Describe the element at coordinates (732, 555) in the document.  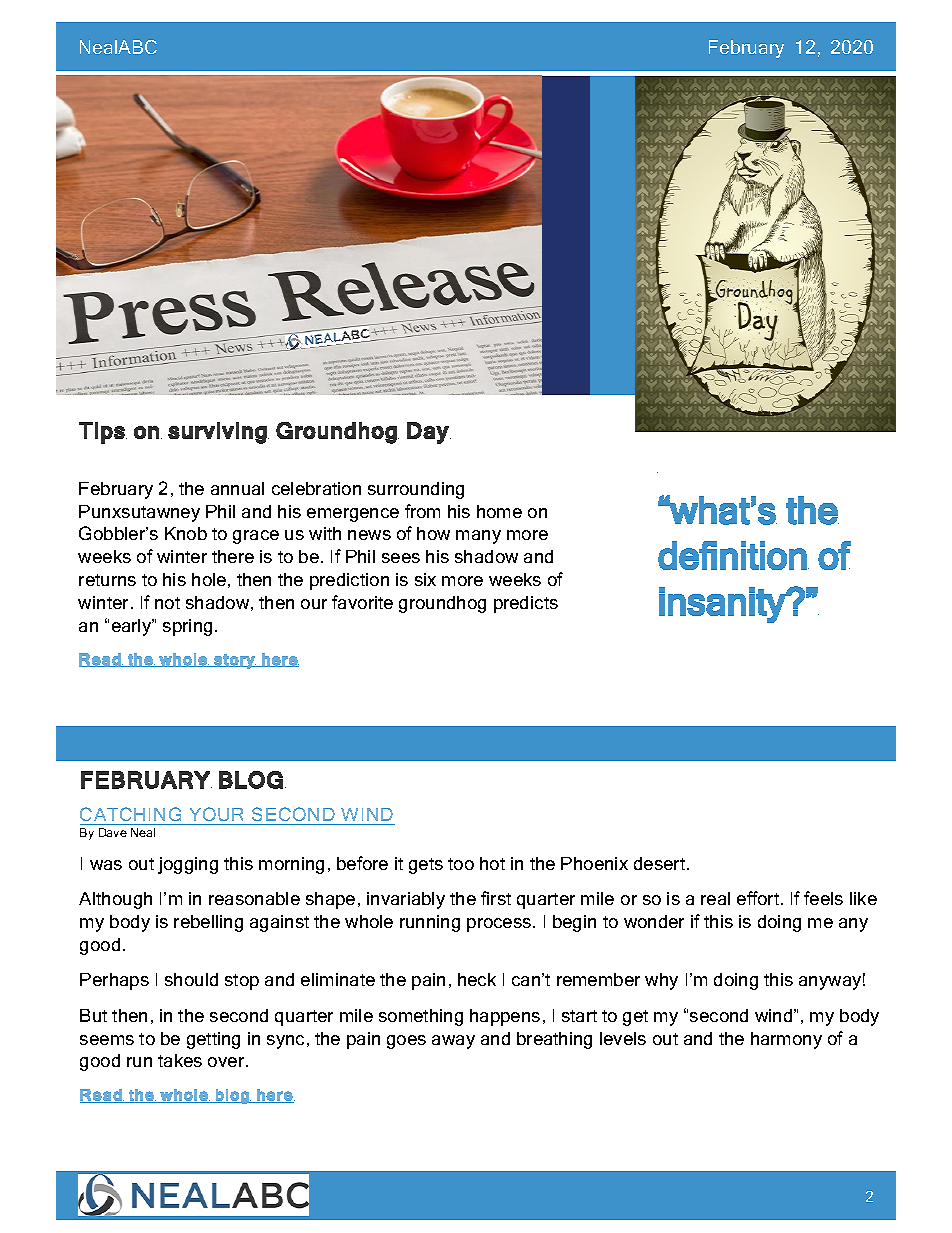
I see `definition` at that location.
